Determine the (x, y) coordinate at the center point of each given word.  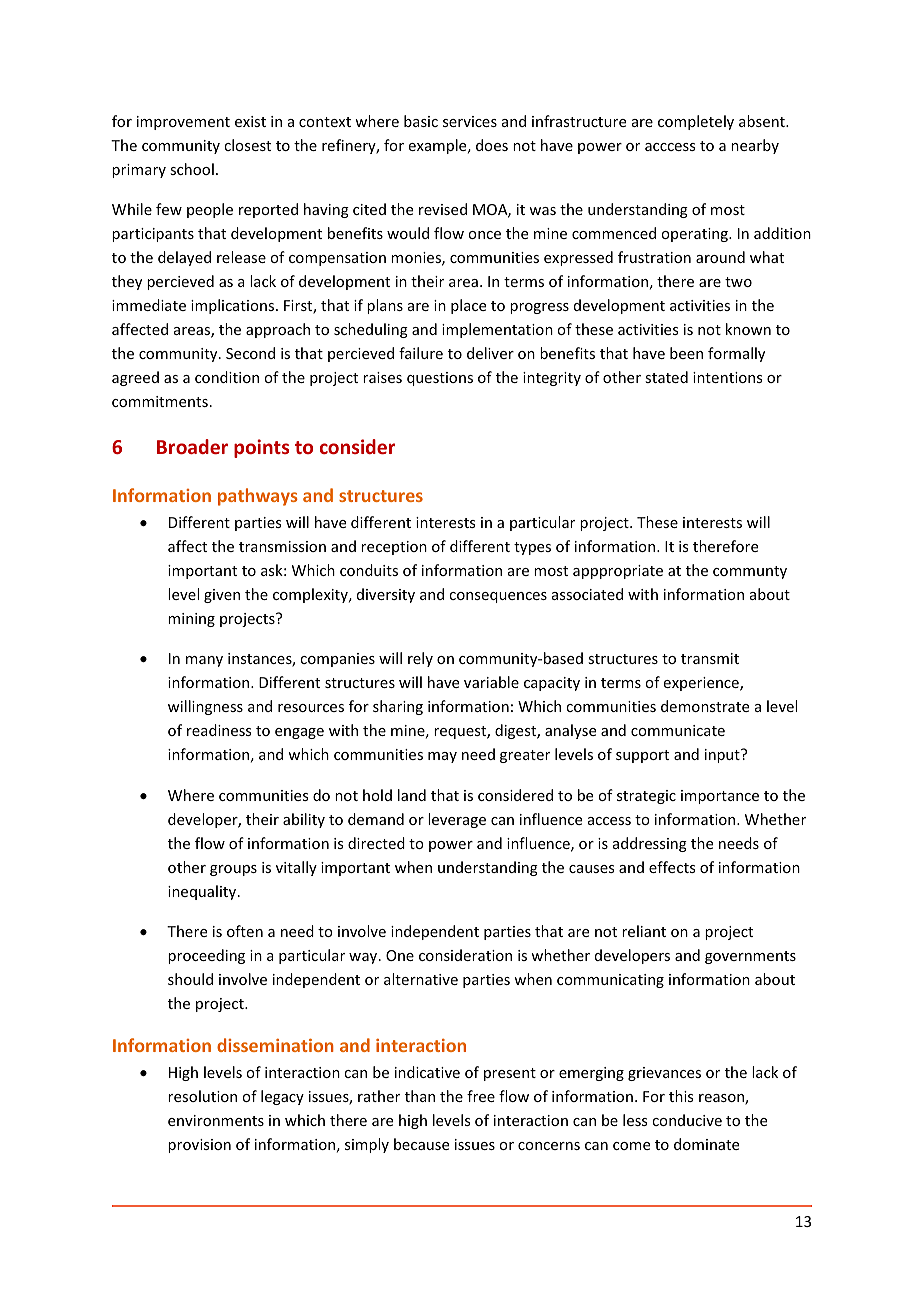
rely (420, 659)
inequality (203, 892)
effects (672, 867)
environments (216, 1120)
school (192, 169)
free (481, 1096)
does (492, 145)
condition (227, 377)
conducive (687, 1120)
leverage (457, 820)
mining (191, 620)
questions (440, 379)
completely (696, 122)
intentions (727, 377)
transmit (710, 658)
